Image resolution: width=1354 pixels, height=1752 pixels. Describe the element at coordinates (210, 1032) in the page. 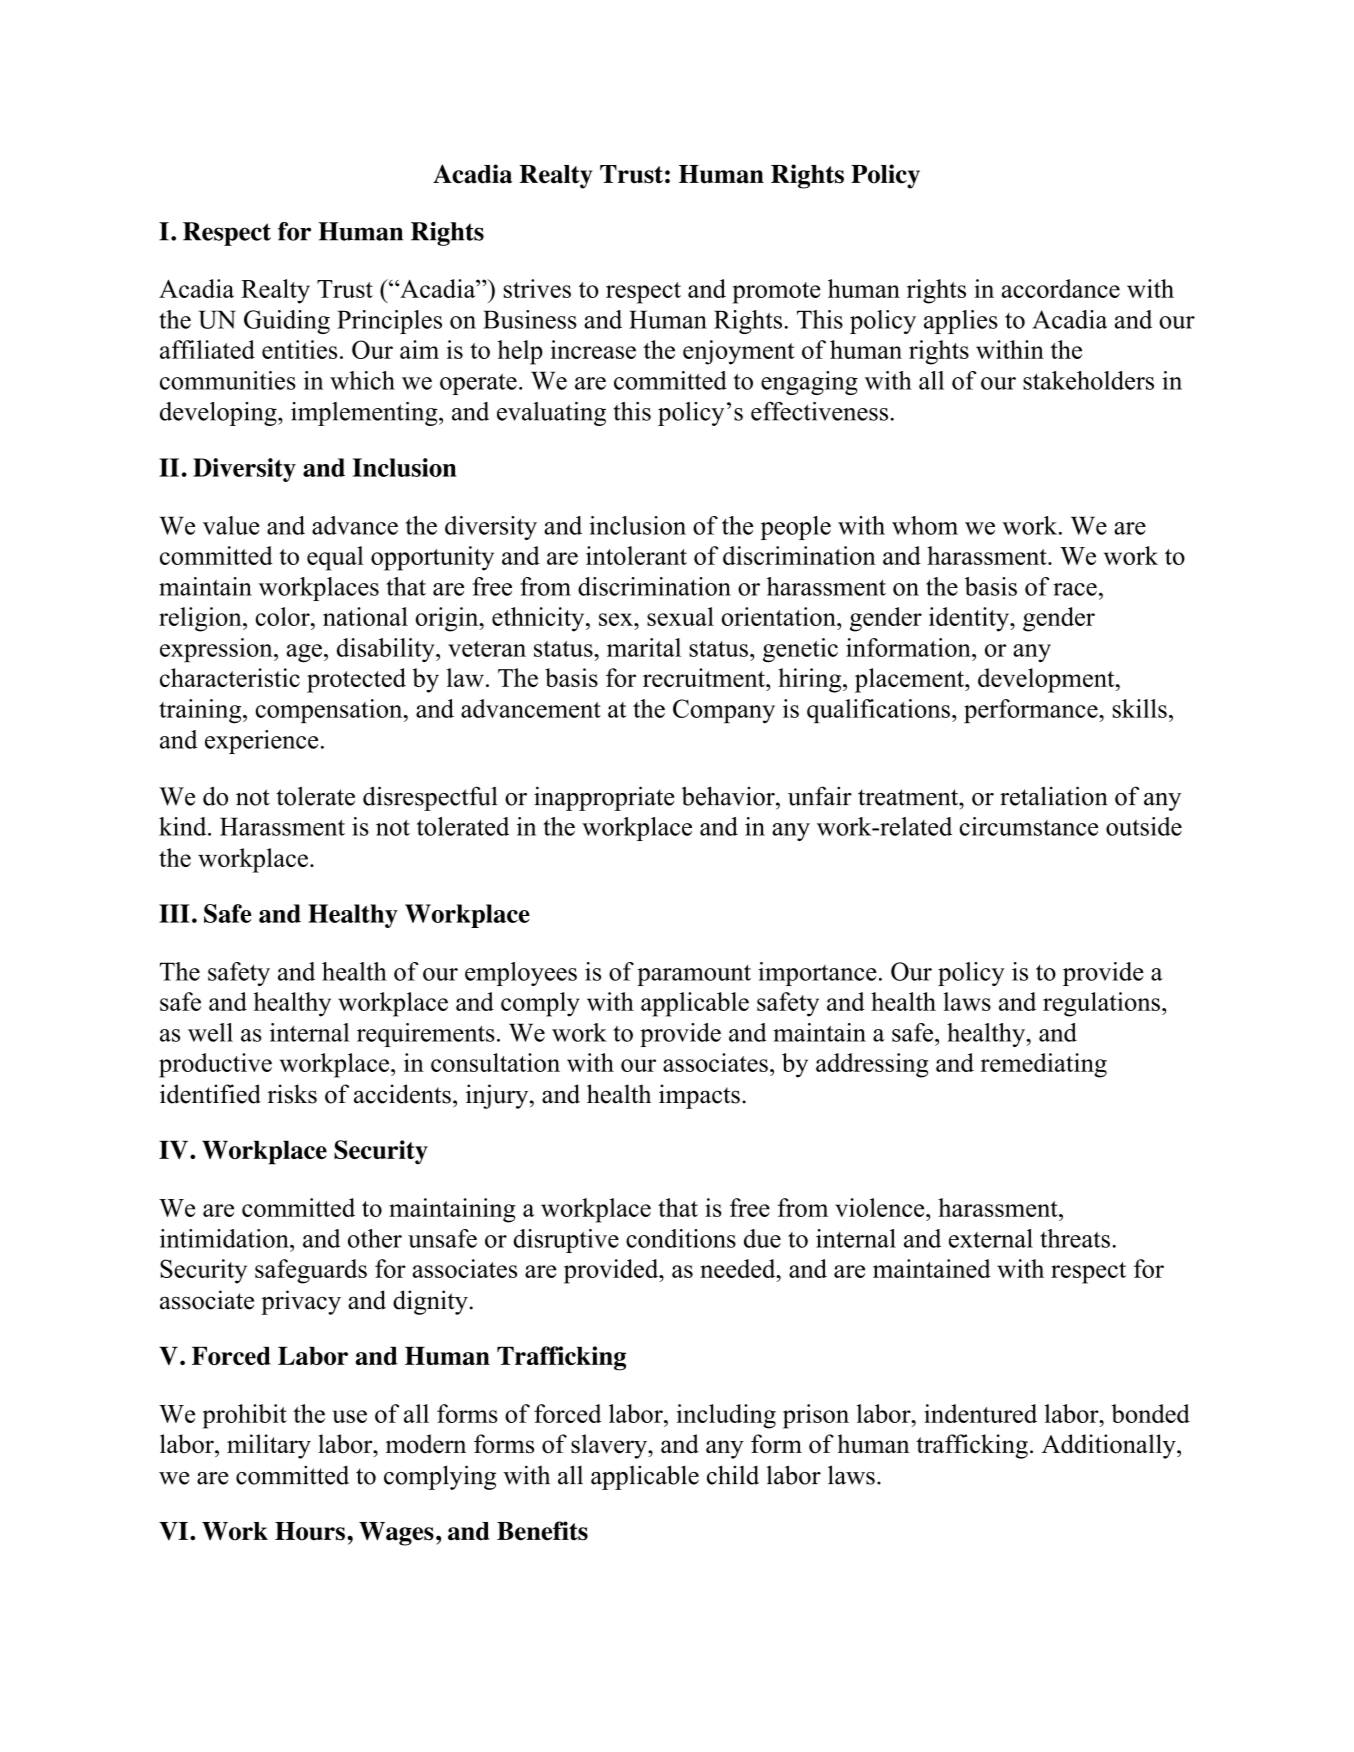

I see `well` at that location.
